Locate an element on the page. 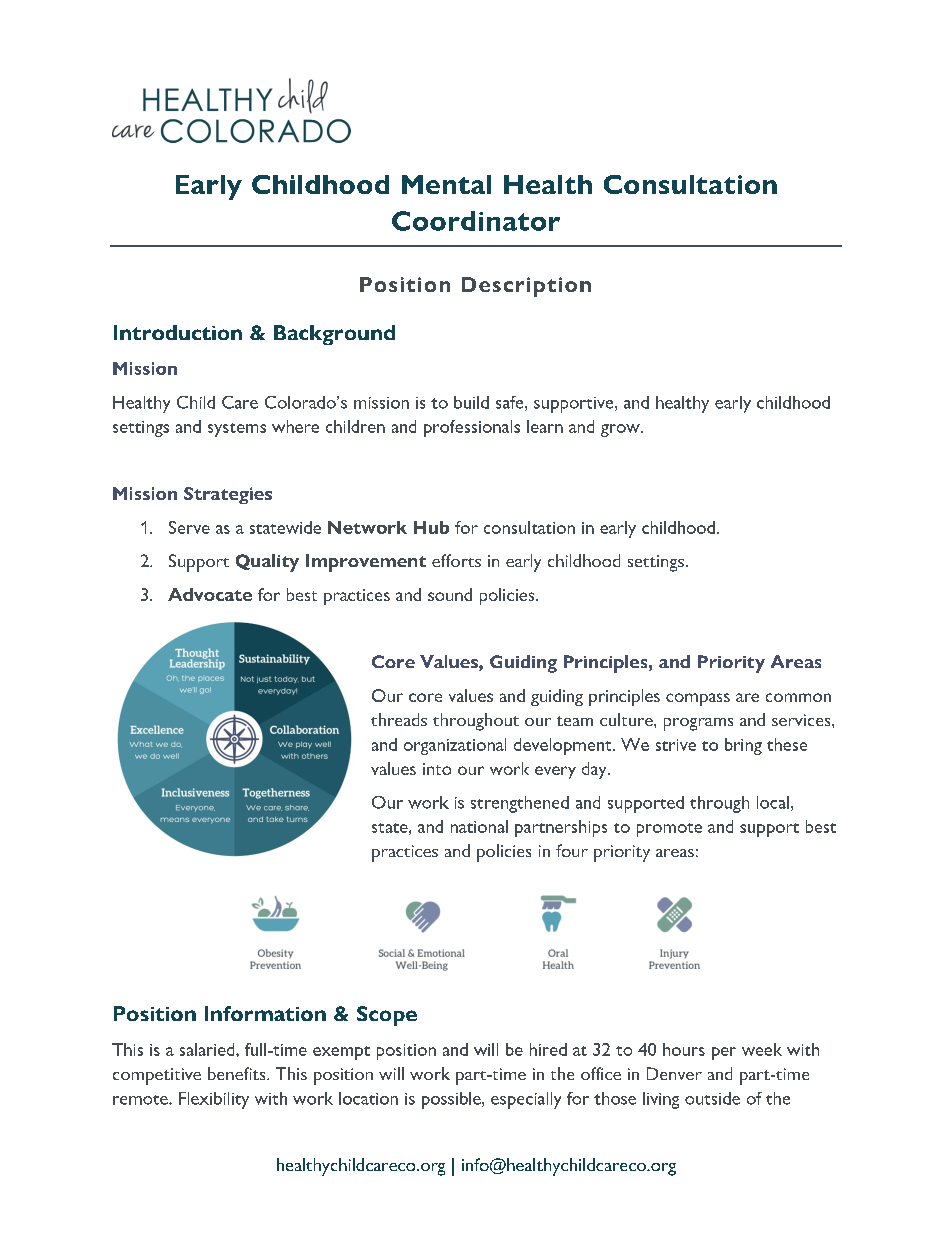 Image resolution: width=952 pixels, height=1233 pixels. common is located at coordinates (798, 697).
